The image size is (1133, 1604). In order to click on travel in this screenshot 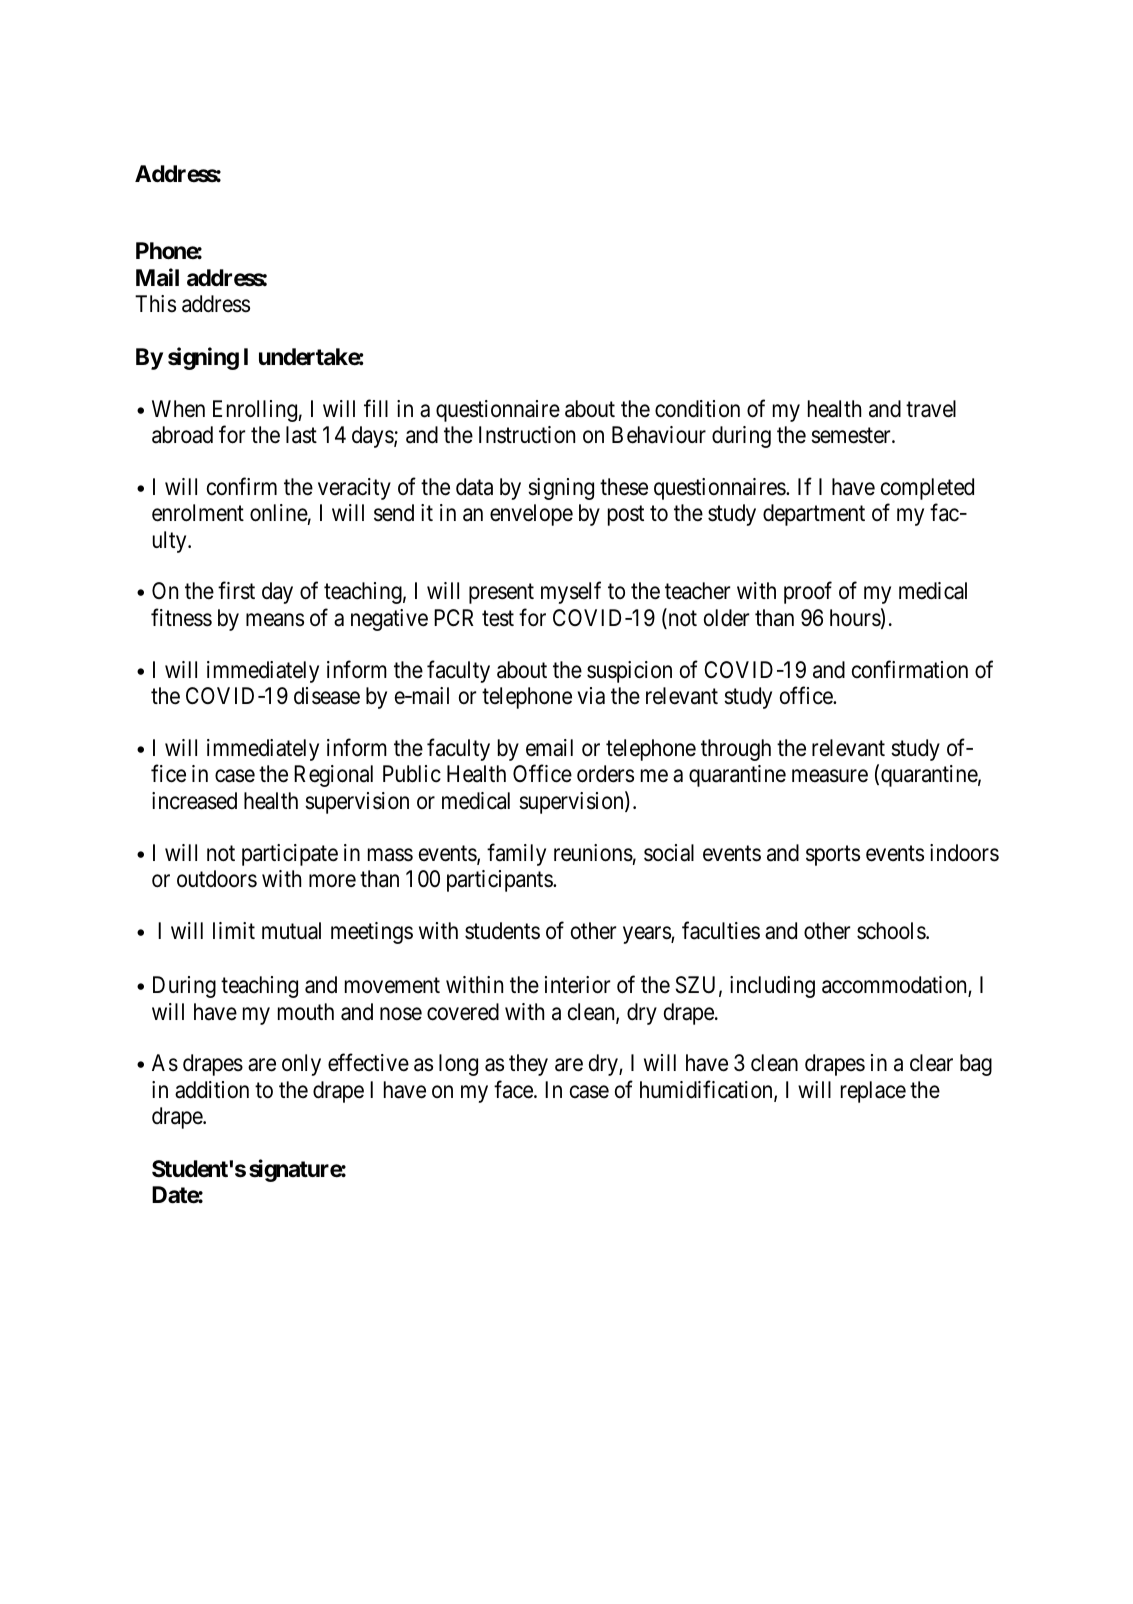, I will do `click(931, 409)`.
